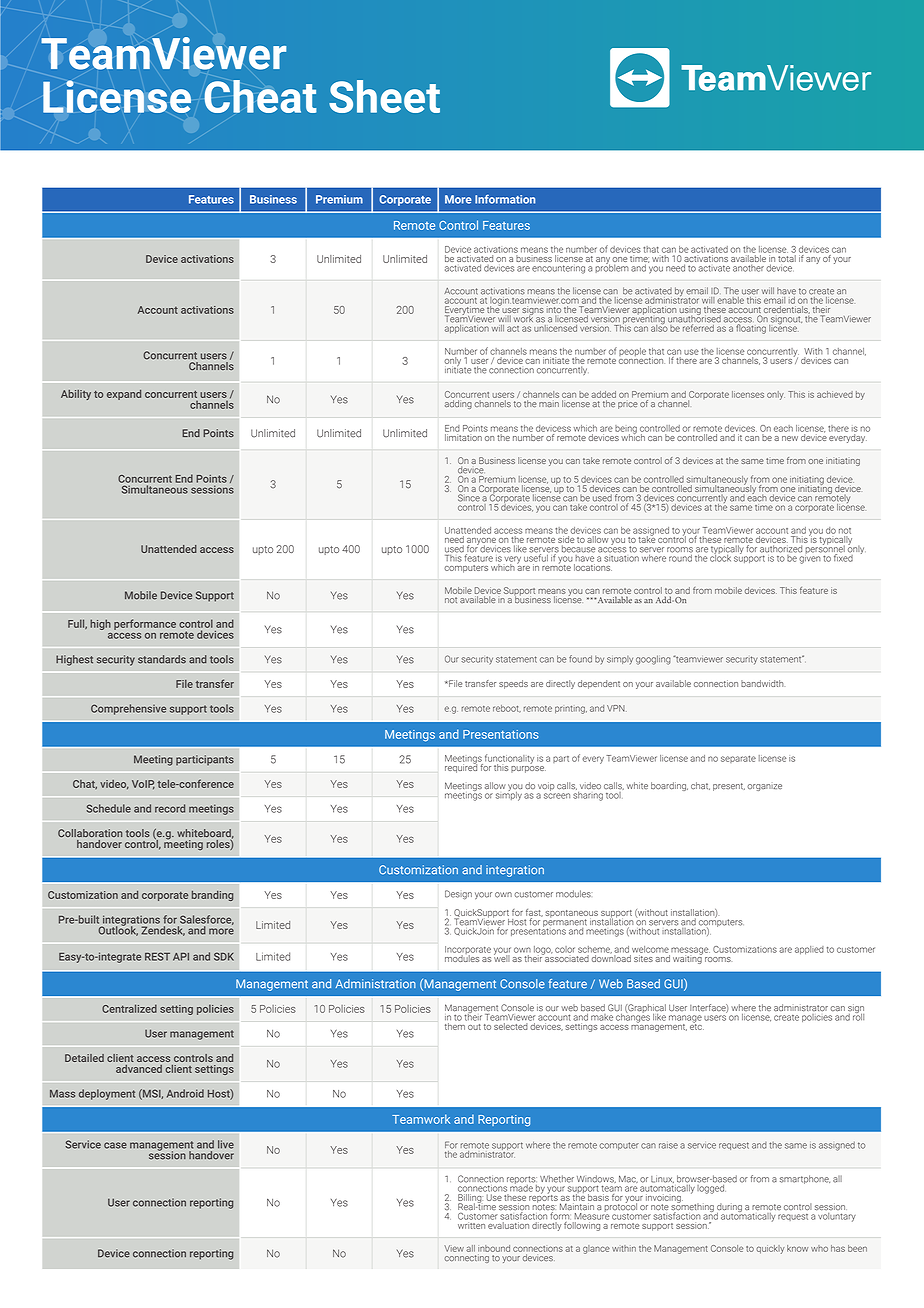 The image size is (924, 1308). I want to click on case, so click(115, 1145).
